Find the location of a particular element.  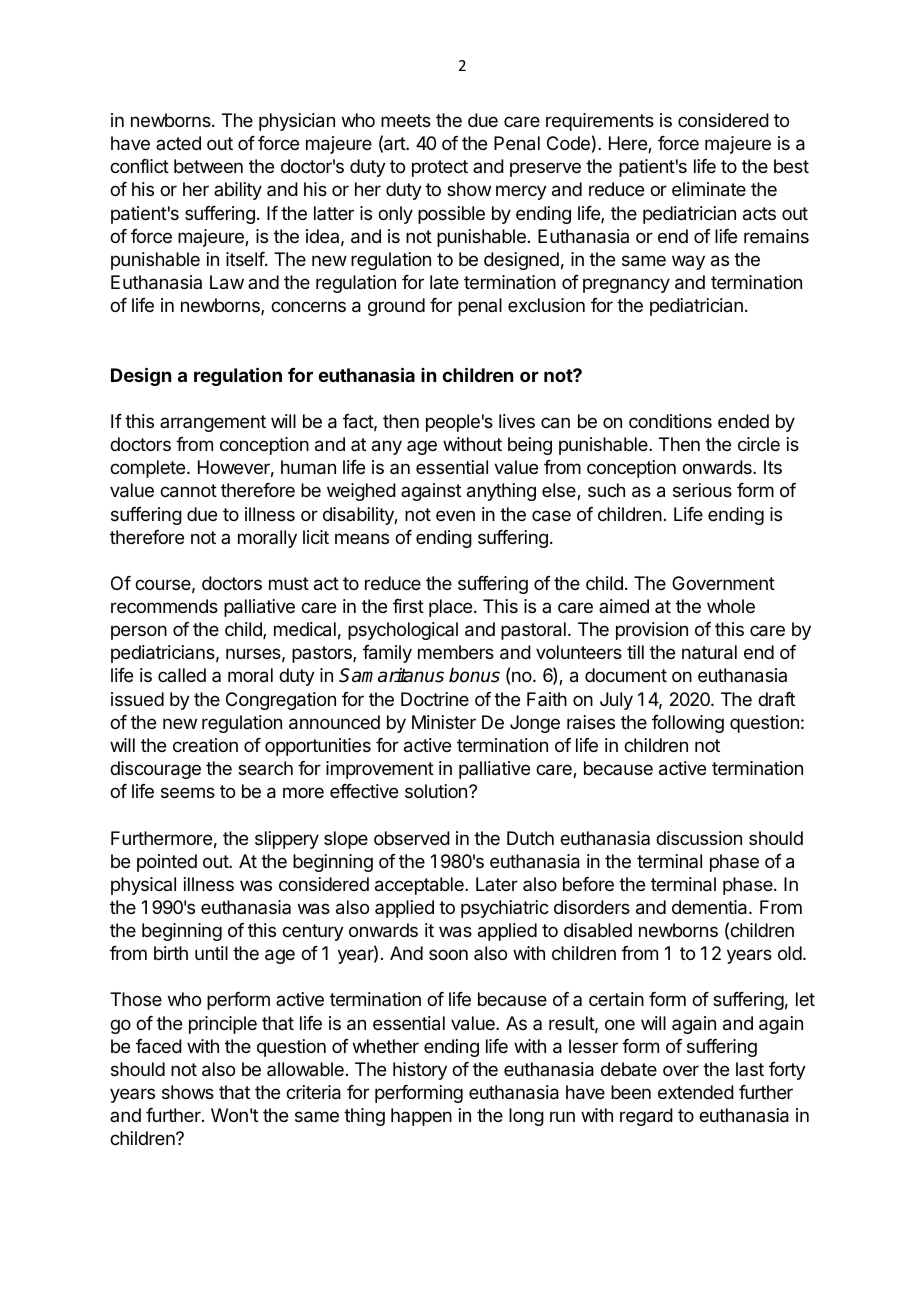

serious is located at coordinates (702, 490).
